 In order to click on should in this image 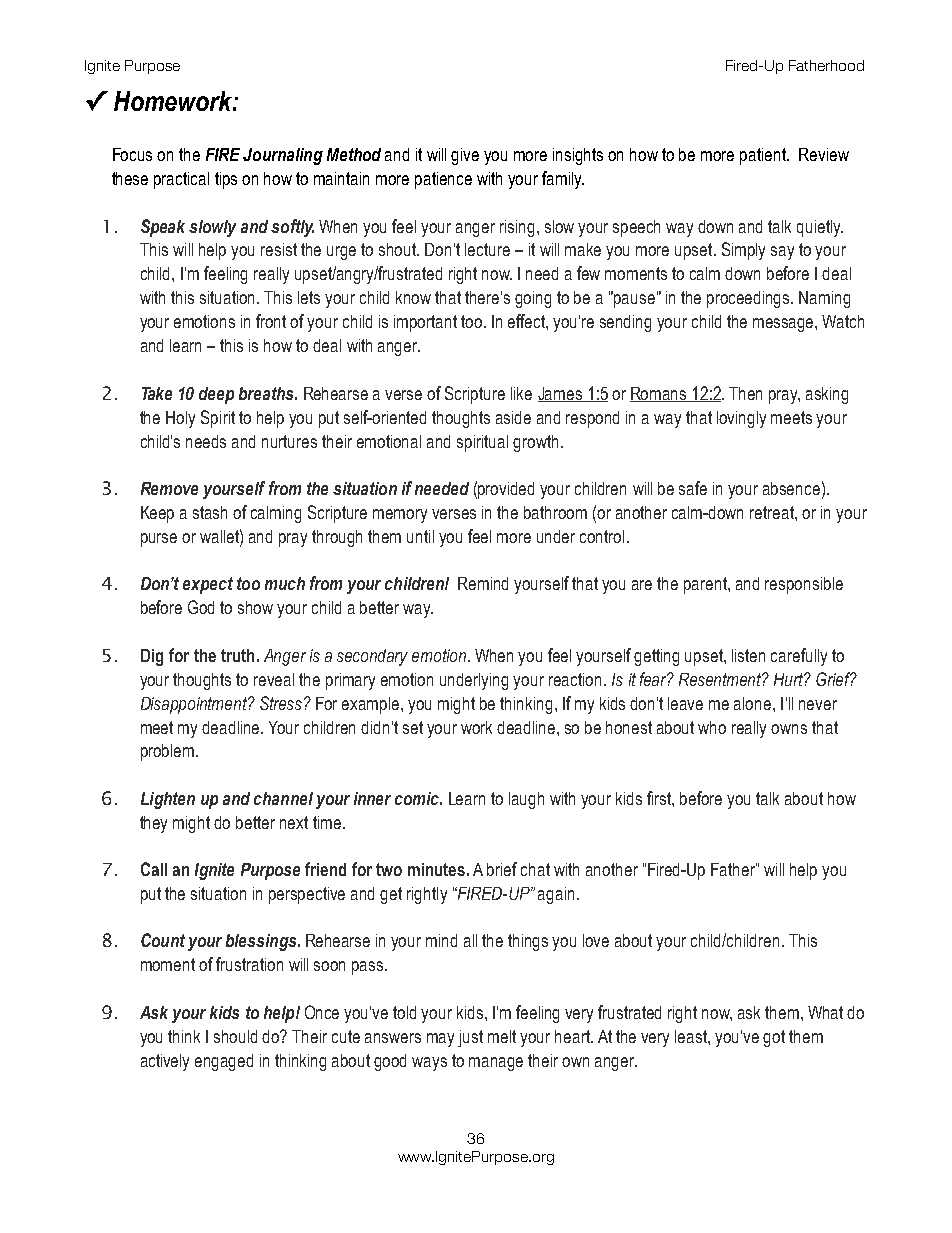, I will do `click(235, 1036)`.
